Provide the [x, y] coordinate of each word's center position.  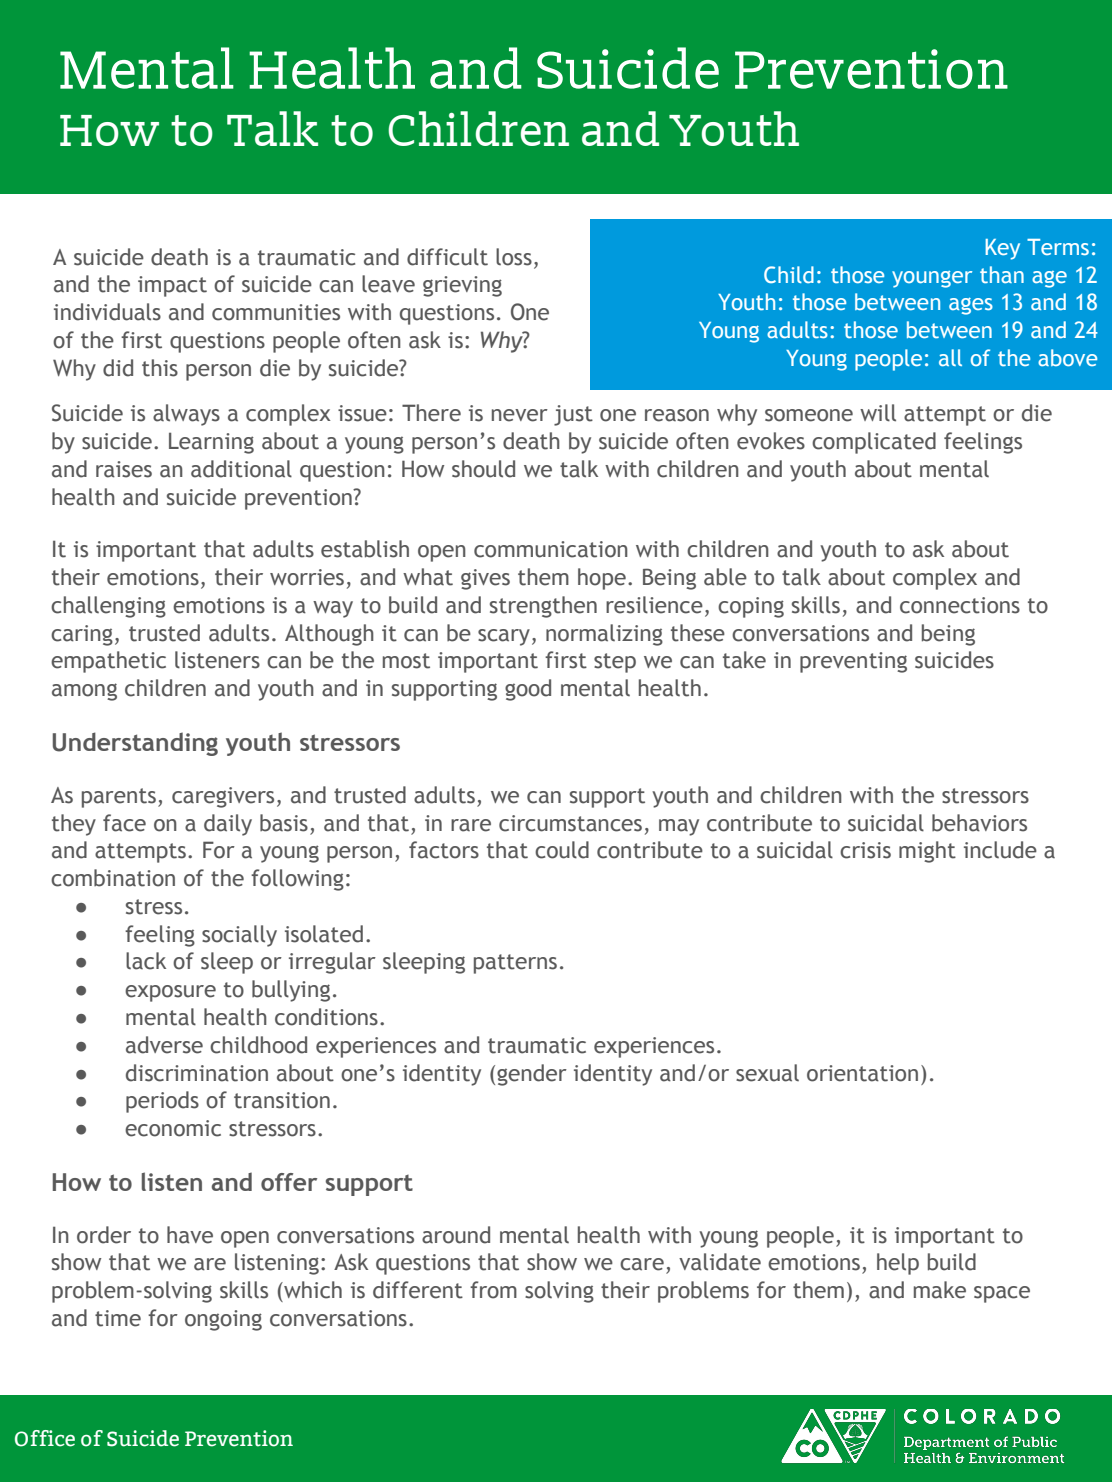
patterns [515, 964]
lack [146, 961]
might [927, 852]
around [456, 1235]
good [528, 690]
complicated [874, 443]
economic [173, 1128]
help [898, 1264]
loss [514, 257]
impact [172, 286]
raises [124, 469]
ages [971, 306]
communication [551, 549]
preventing [853, 662]
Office [45, 1438]
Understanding [135, 744]
